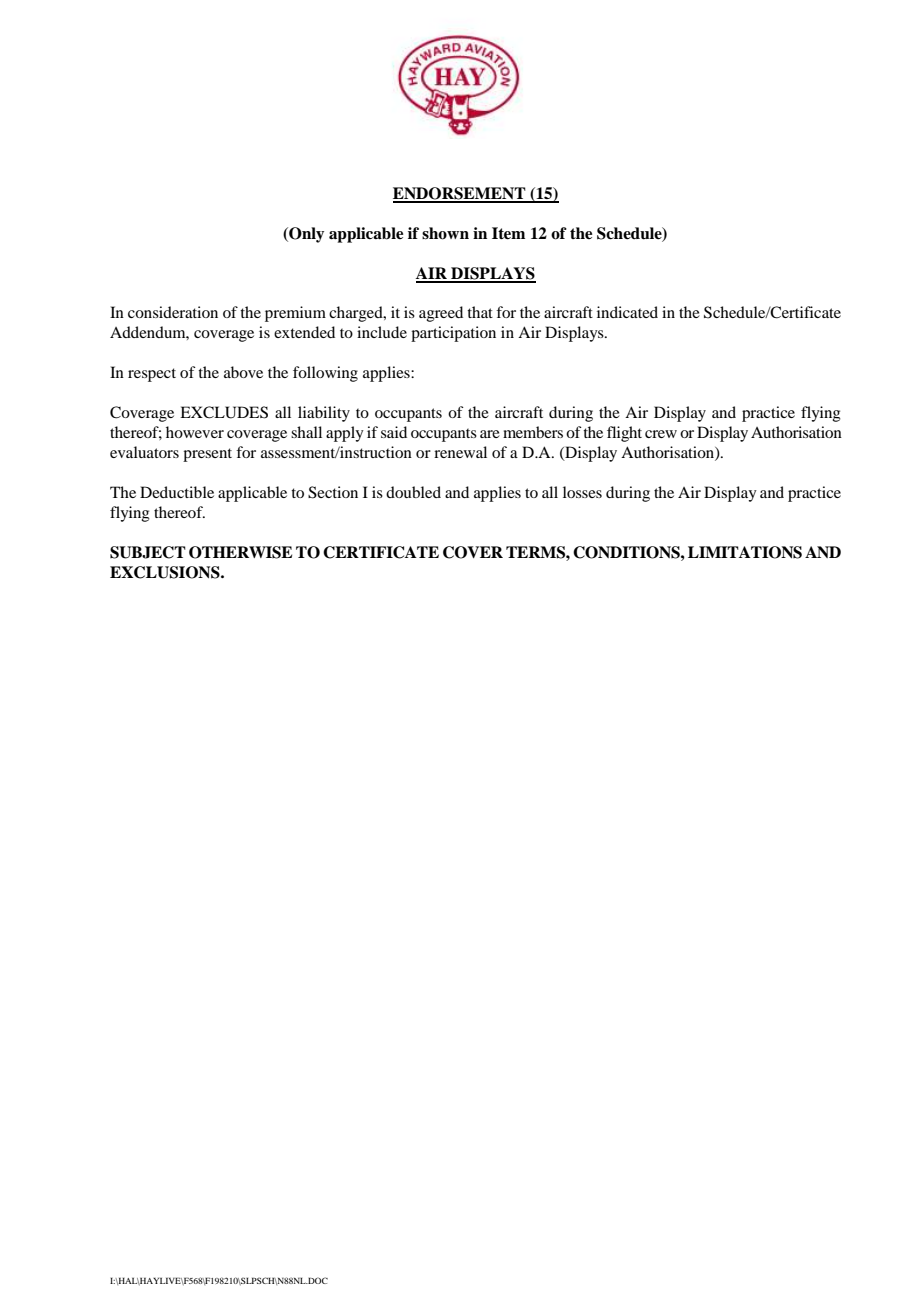 The image size is (924, 1308). What do you see at coordinates (445, 233) in the page?
I see `shown` at bounding box center [445, 233].
